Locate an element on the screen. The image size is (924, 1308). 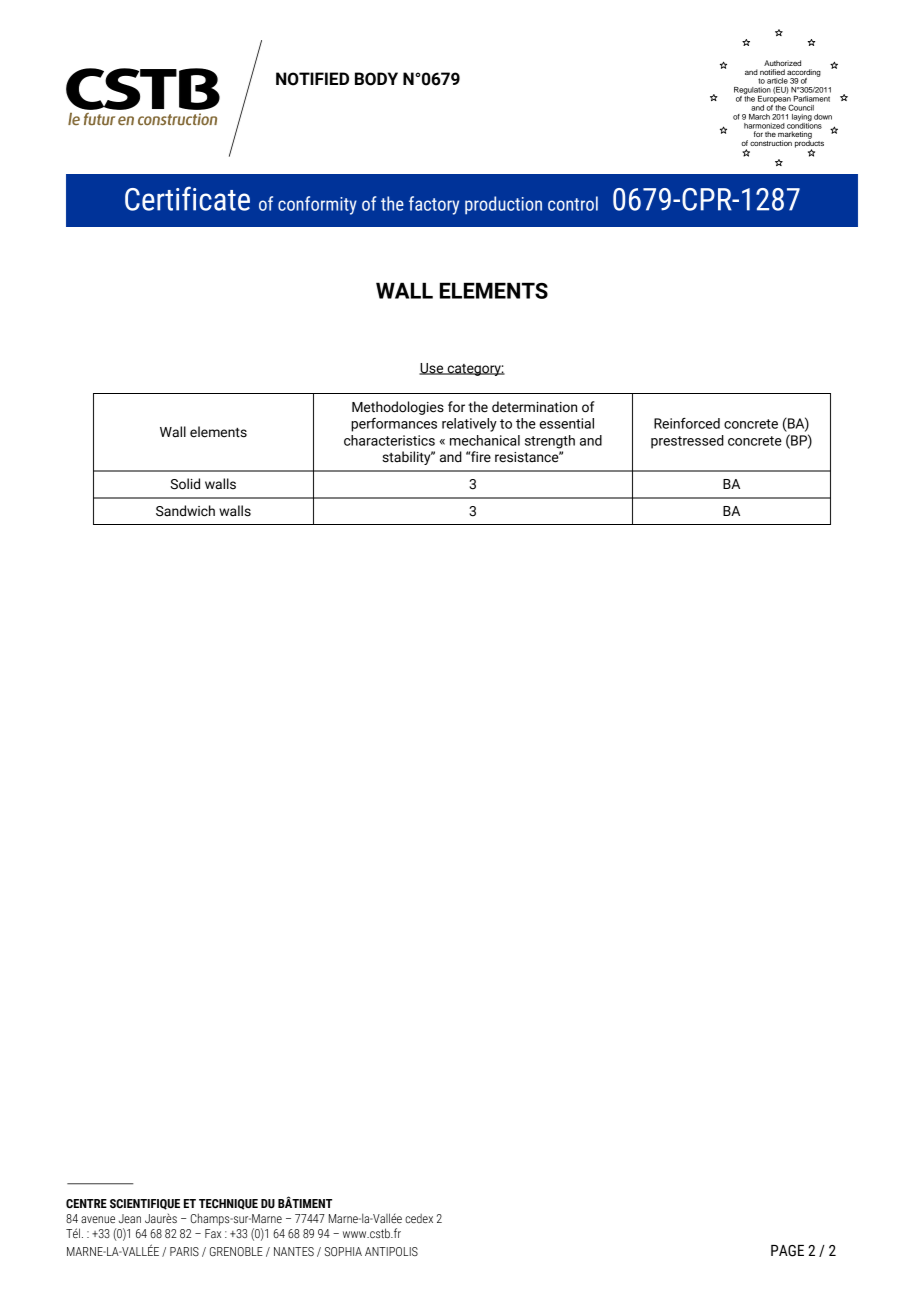
mechanical is located at coordinates (485, 440).
